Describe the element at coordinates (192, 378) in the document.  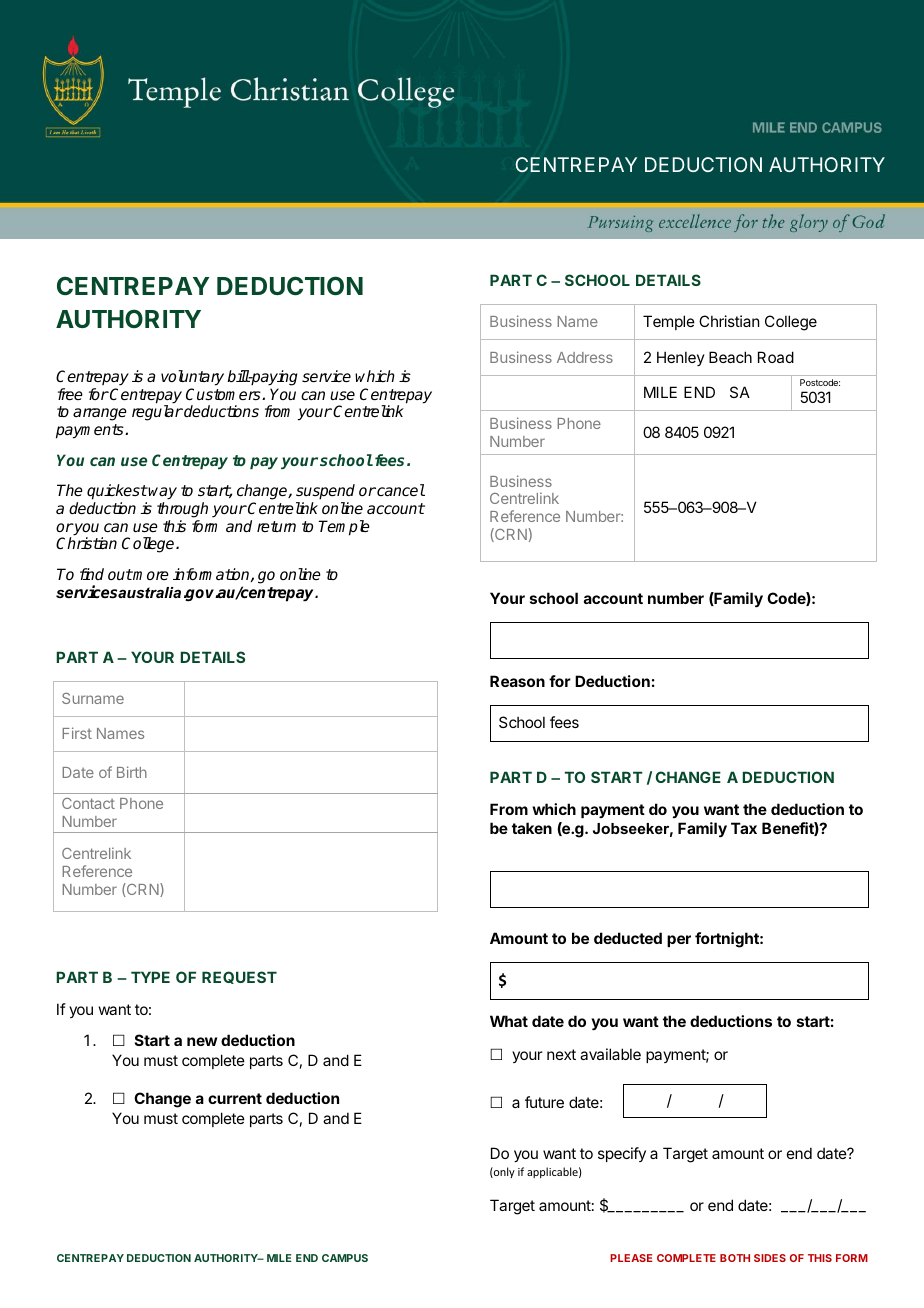
I see `voluntary` at that location.
